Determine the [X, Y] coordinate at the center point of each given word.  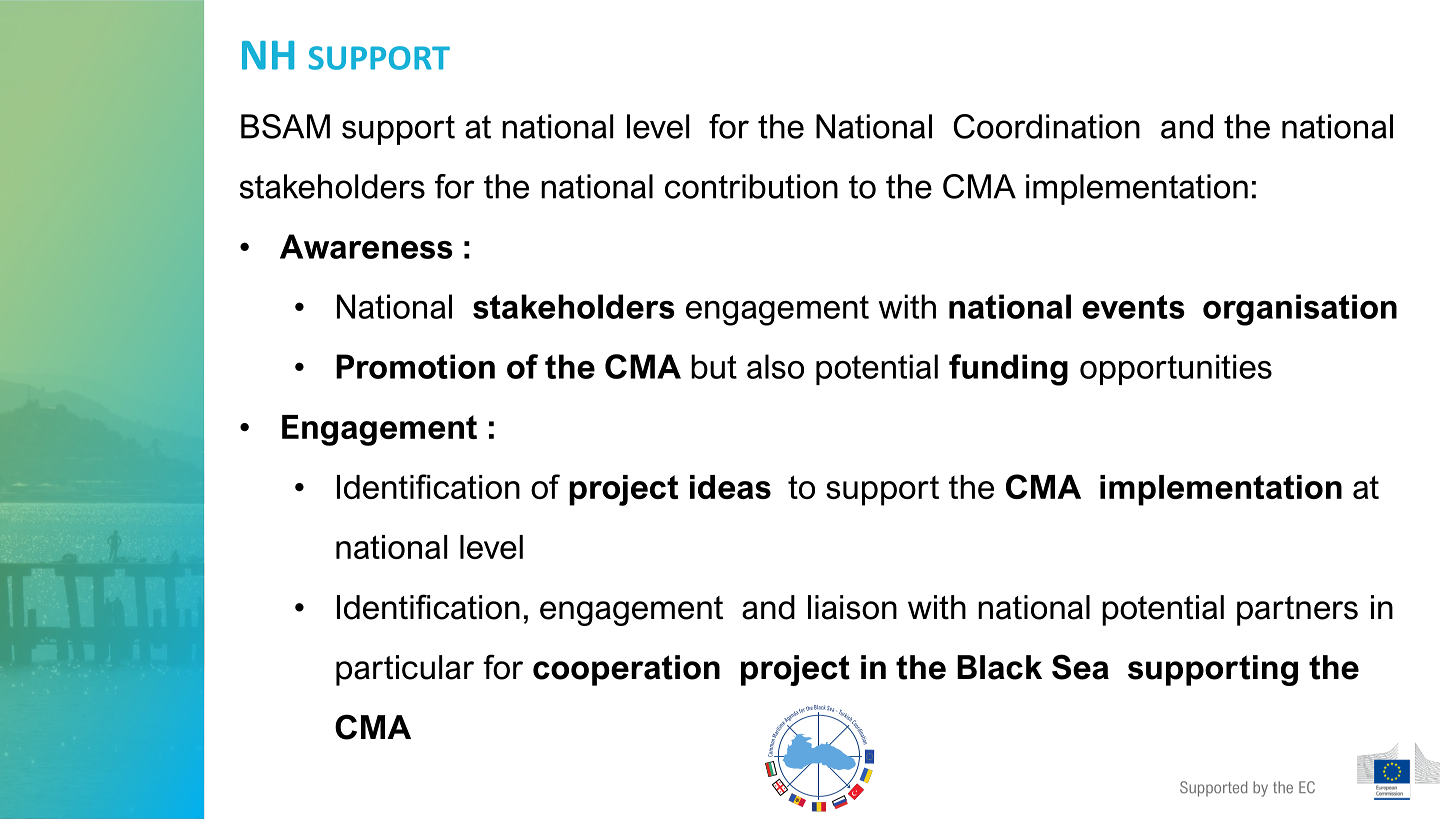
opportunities [1176, 369]
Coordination [1046, 126]
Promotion [415, 366]
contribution [751, 186]
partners [1297, 611]
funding [1008, 370]
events [1133, 307]
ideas [730, 487]
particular [405, 670]
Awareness [366, 246]
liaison [852, 607]
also [775, 366]
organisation [1300, 310]
